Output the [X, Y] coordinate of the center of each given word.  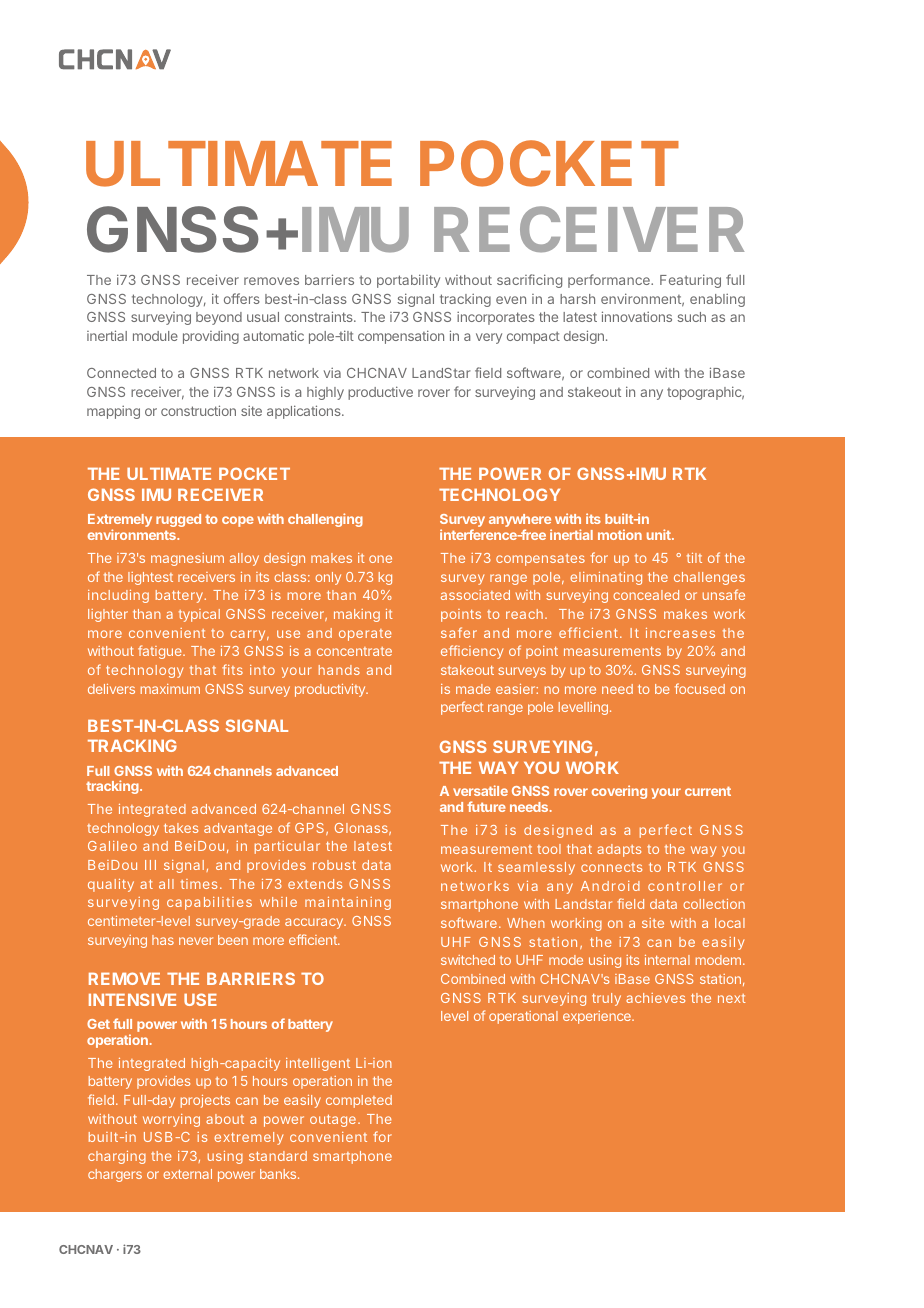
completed [359, 1101]
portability [408, 281]
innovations [637, 316]
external [187, 1174]
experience [598, 1017]
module [155, 336]
